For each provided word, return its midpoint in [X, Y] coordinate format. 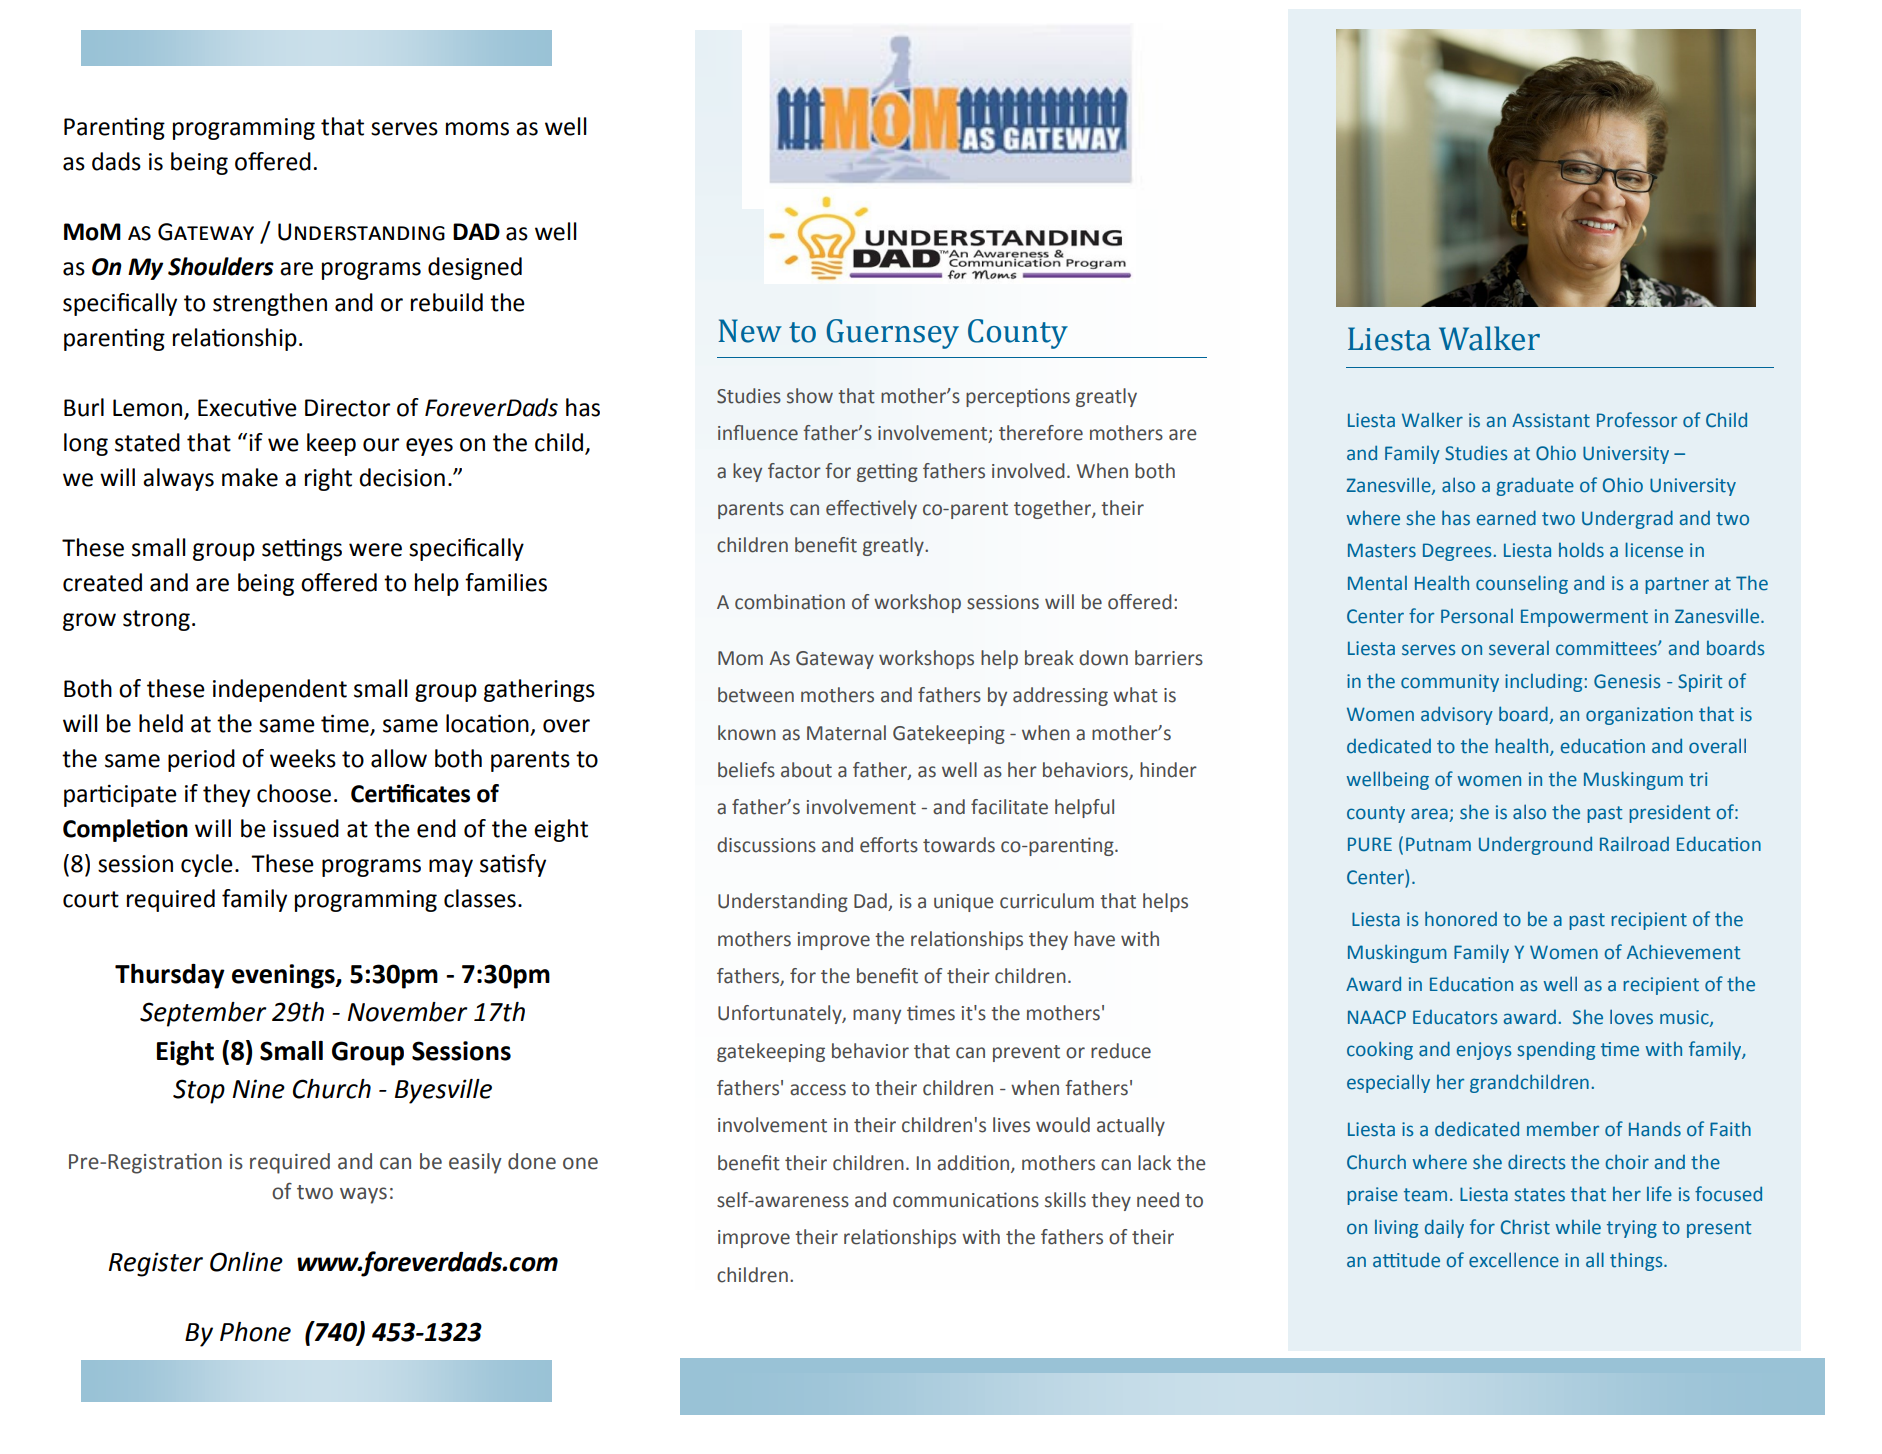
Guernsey [892, 334]
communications [966, 1200]
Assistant [1551, 420]
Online [246, 1262]
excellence [1514, 1260]
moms [477, 129]
